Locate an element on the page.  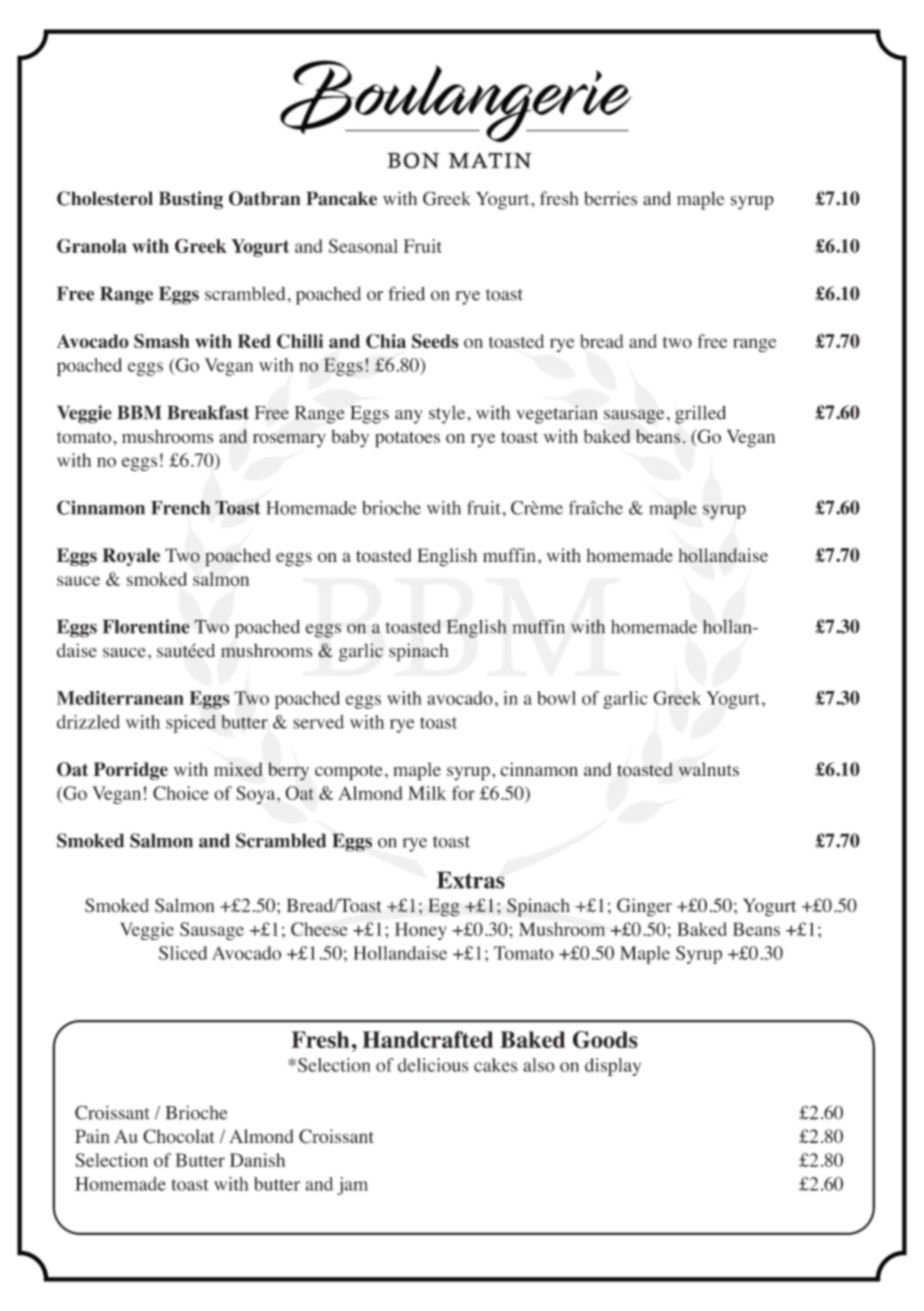
Sliced is located at coordinates (183, 953).
